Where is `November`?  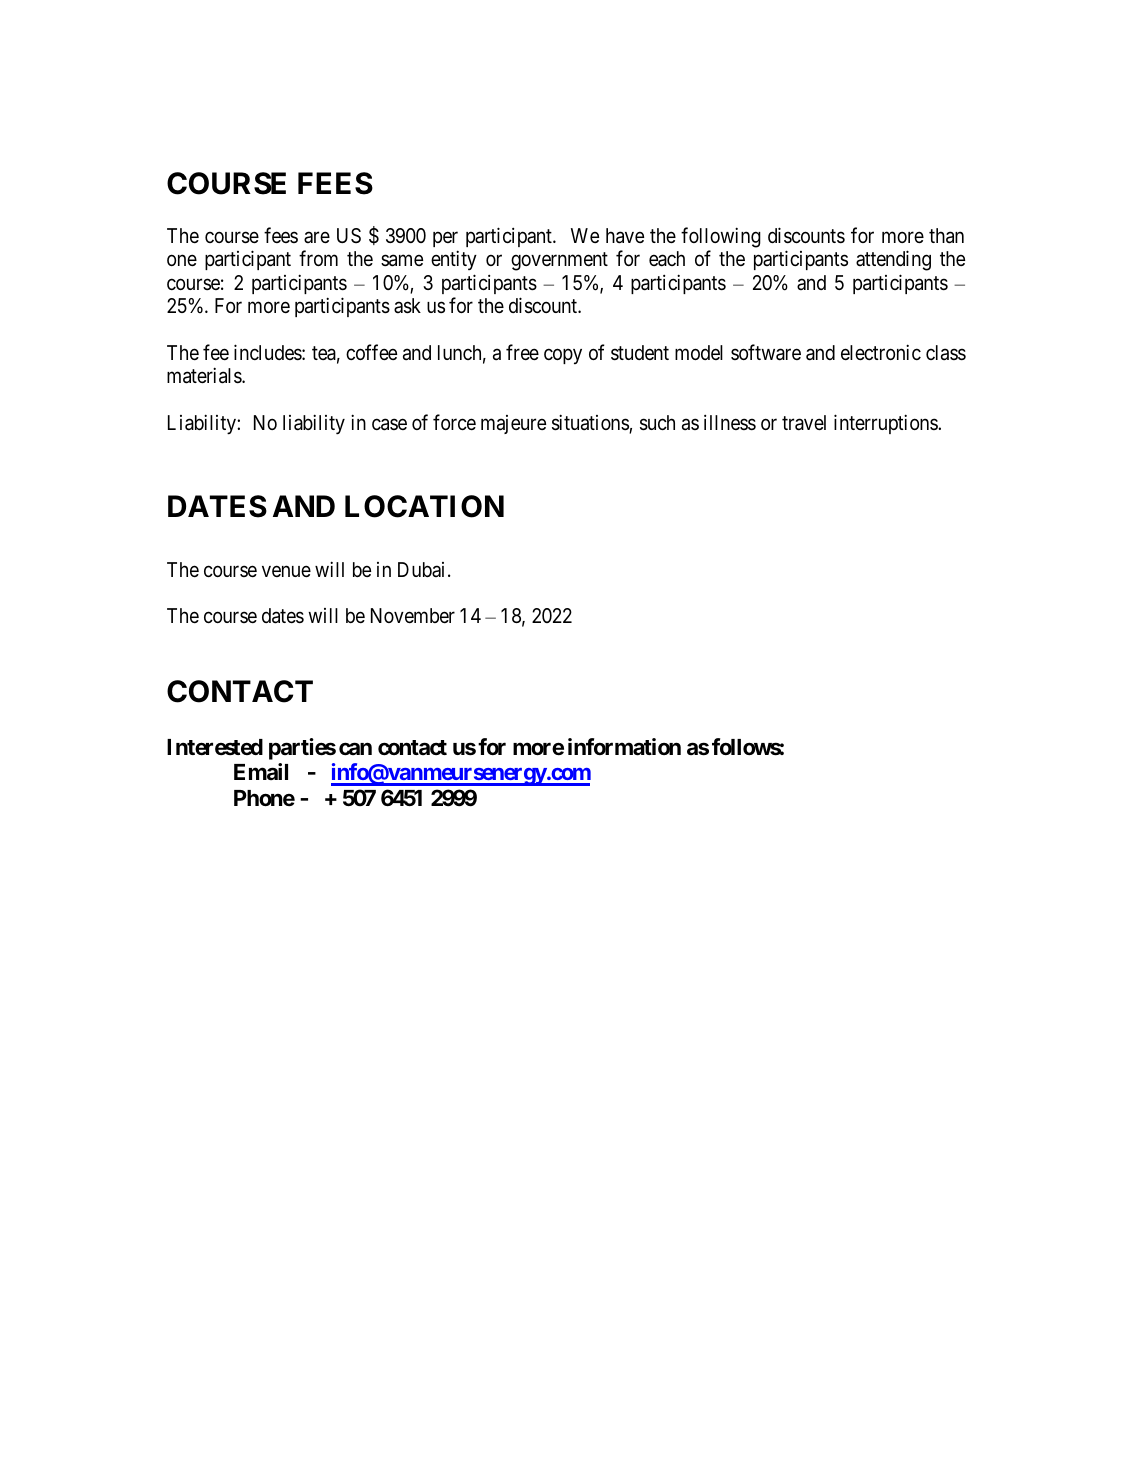 November is located at coordinates (413, 615).
